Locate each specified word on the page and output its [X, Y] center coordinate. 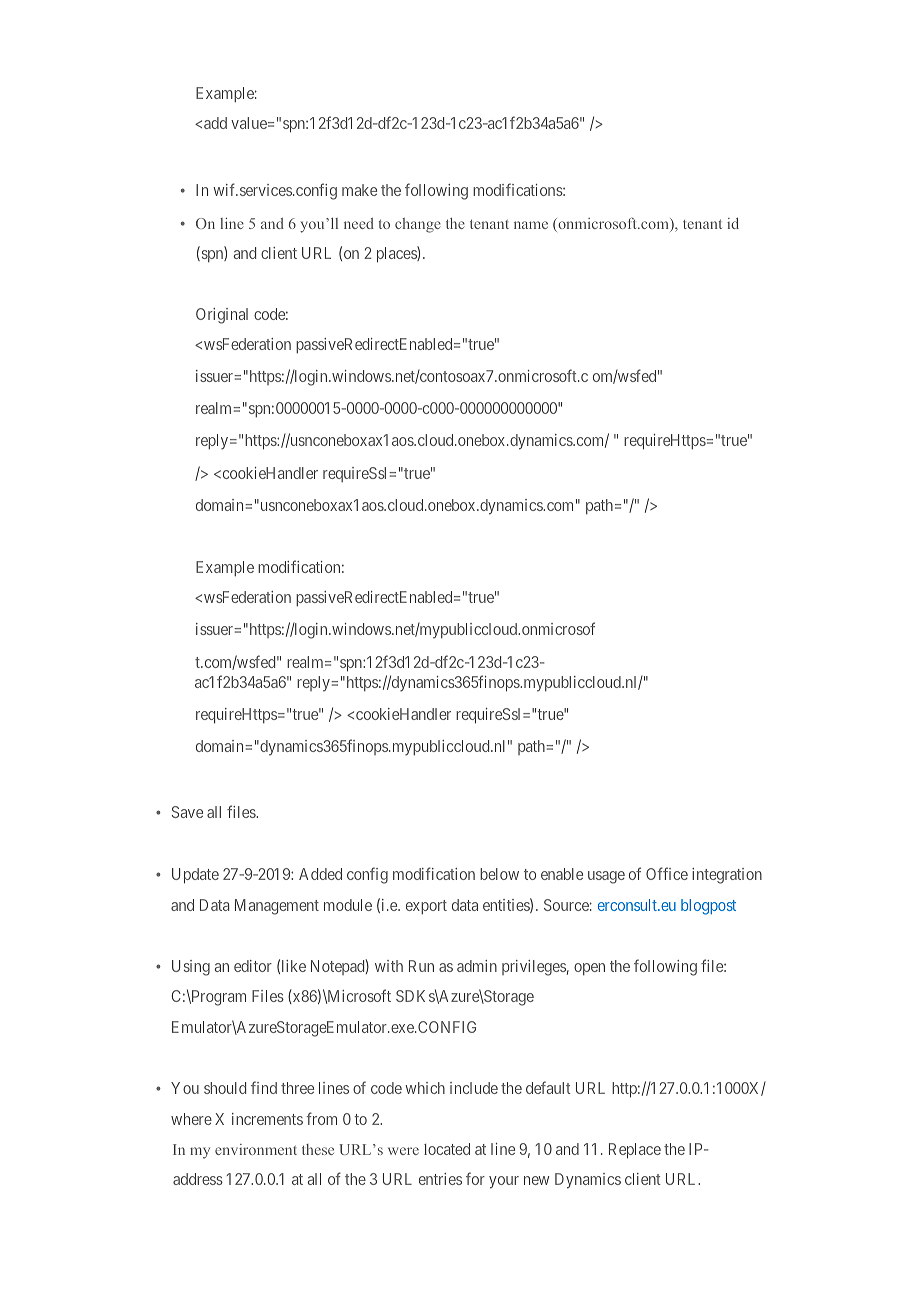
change [418, 225]
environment [256, 1149]
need [359, 223]
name [531, 225]
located [447, 1149]
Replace [635, 1151]
